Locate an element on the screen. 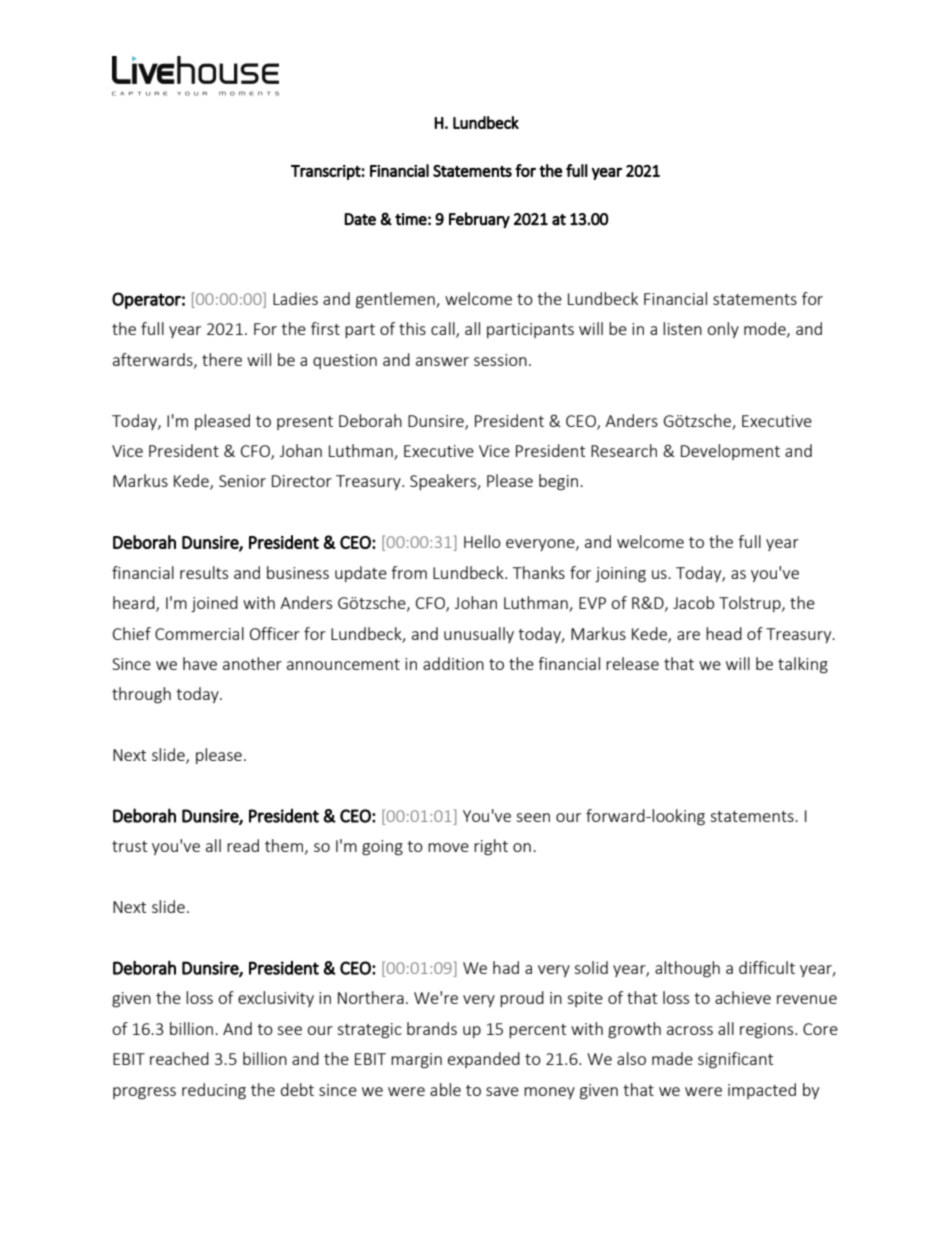  significant is located at coordinates (735, 1060).
